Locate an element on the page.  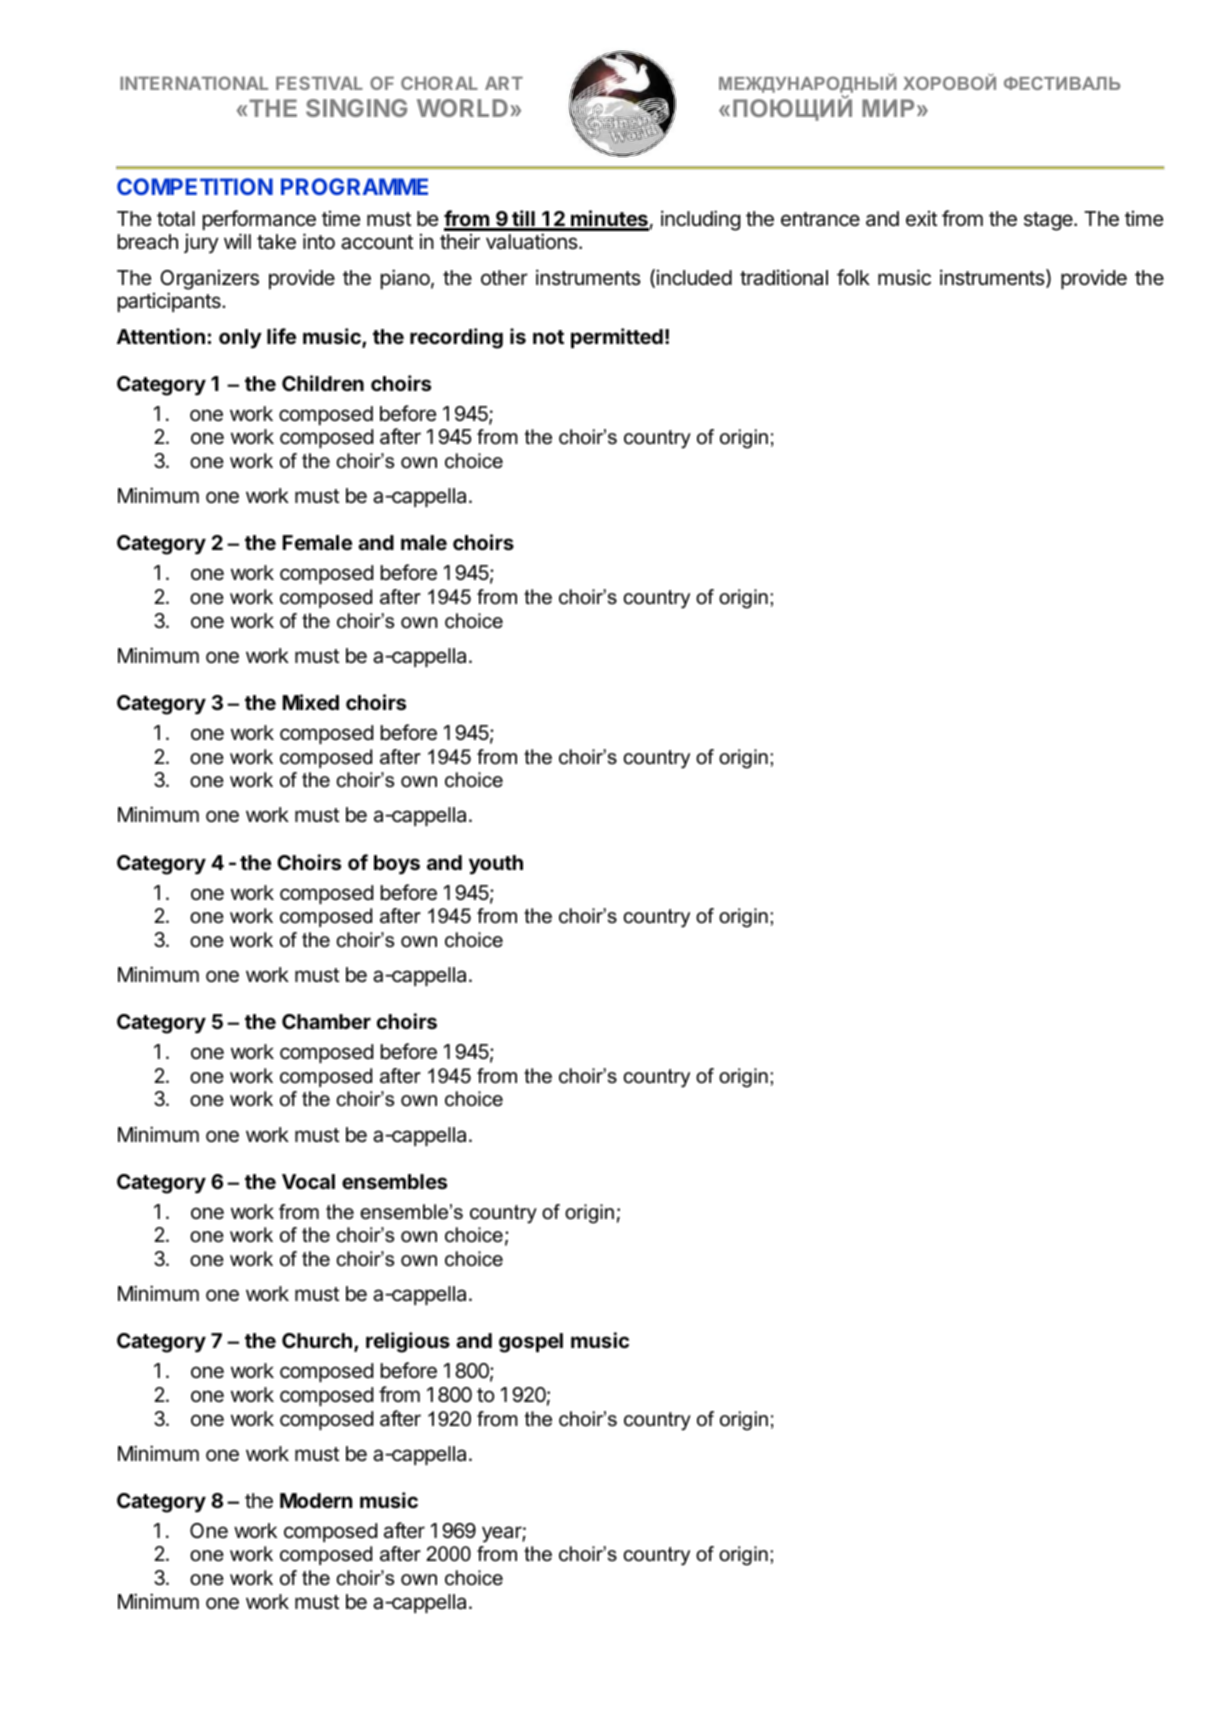
youth is located at coordinates (496, 865).
